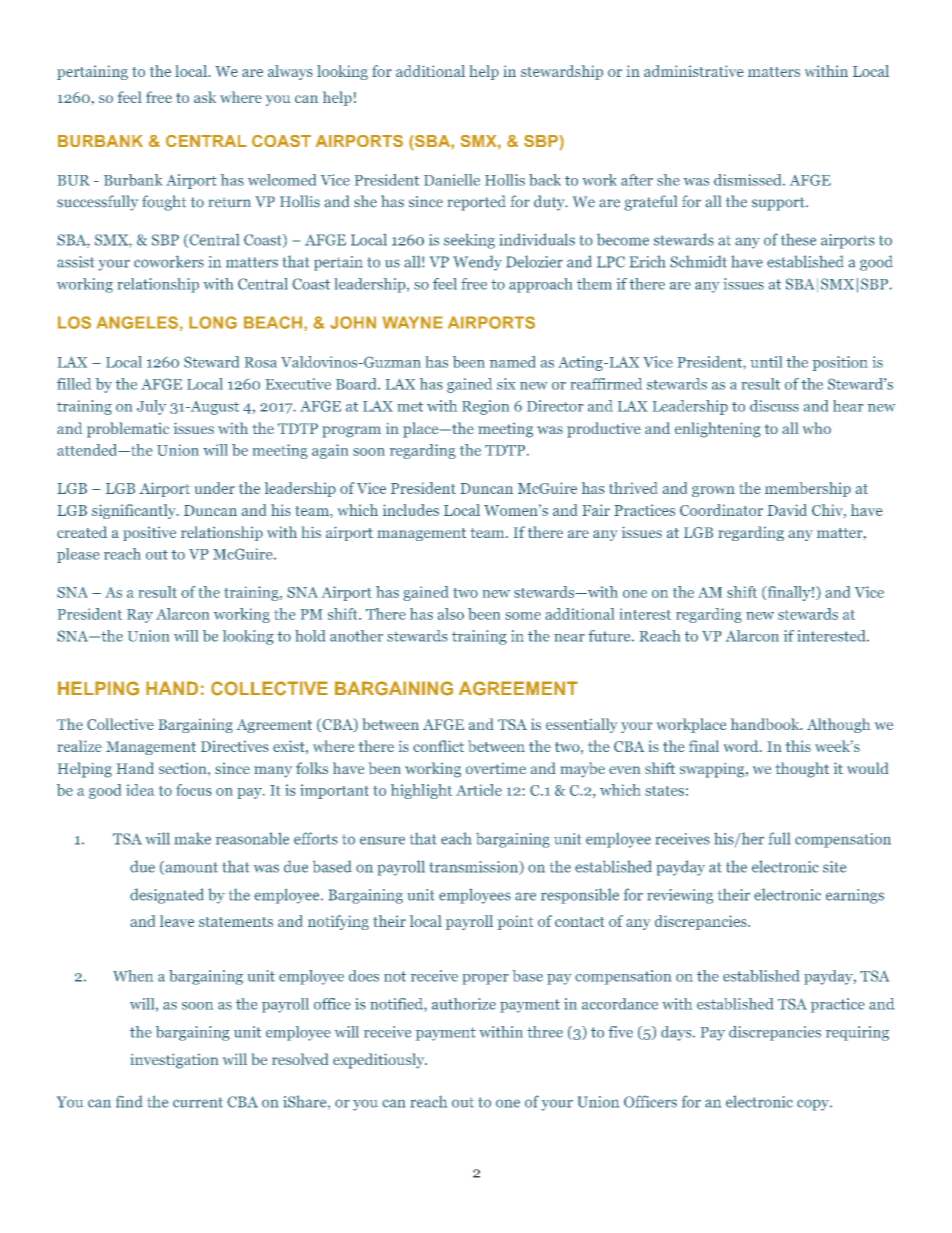 The image size is (952, 1233). Describe the element at coordinates (174, 1061) in the page. I see `investigation` at that location.
